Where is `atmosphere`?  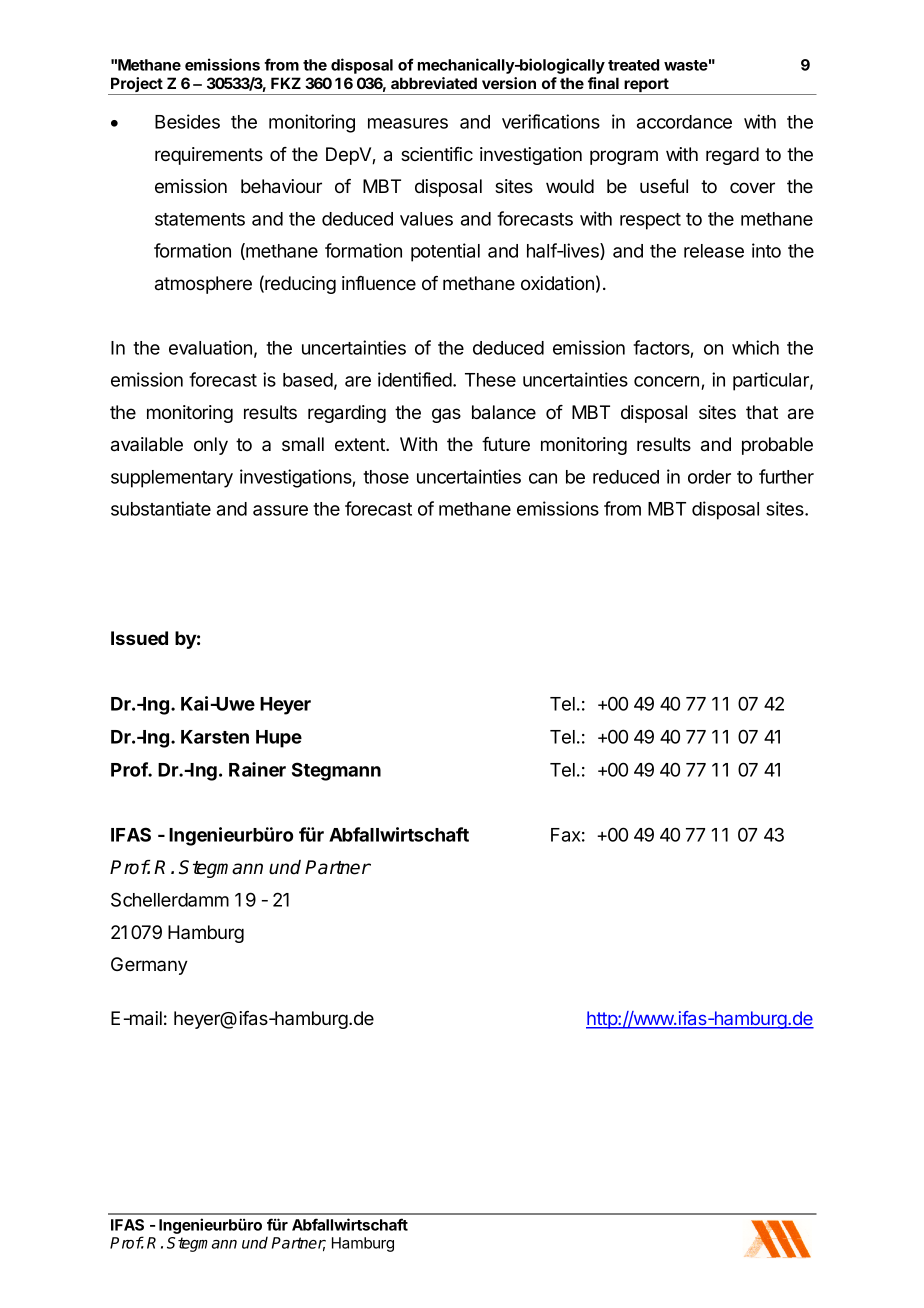
atmosphere is located at coordinates (203, 285).
